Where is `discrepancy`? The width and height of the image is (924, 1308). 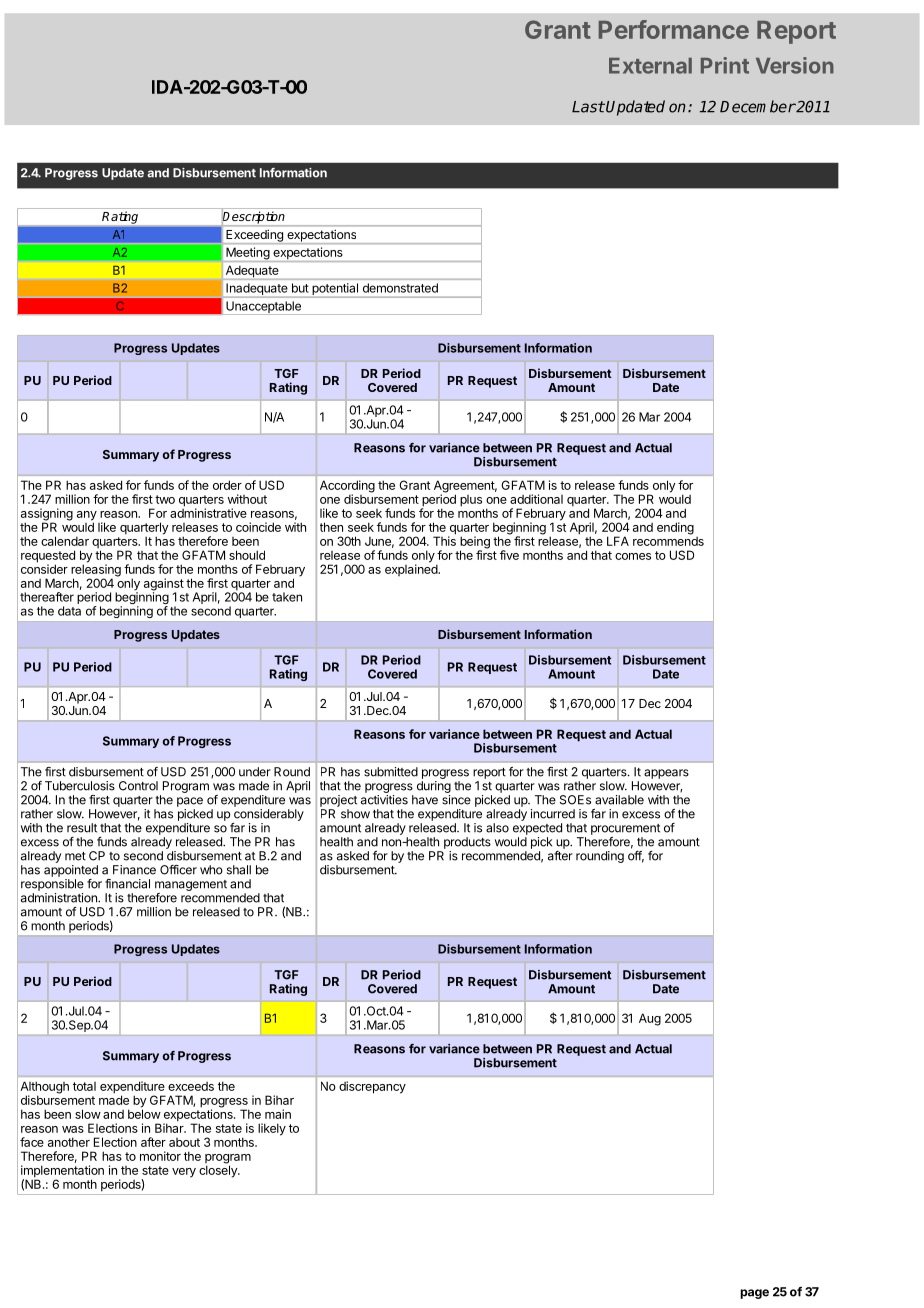 discrepancy is located at coordinates (372, 1087).
